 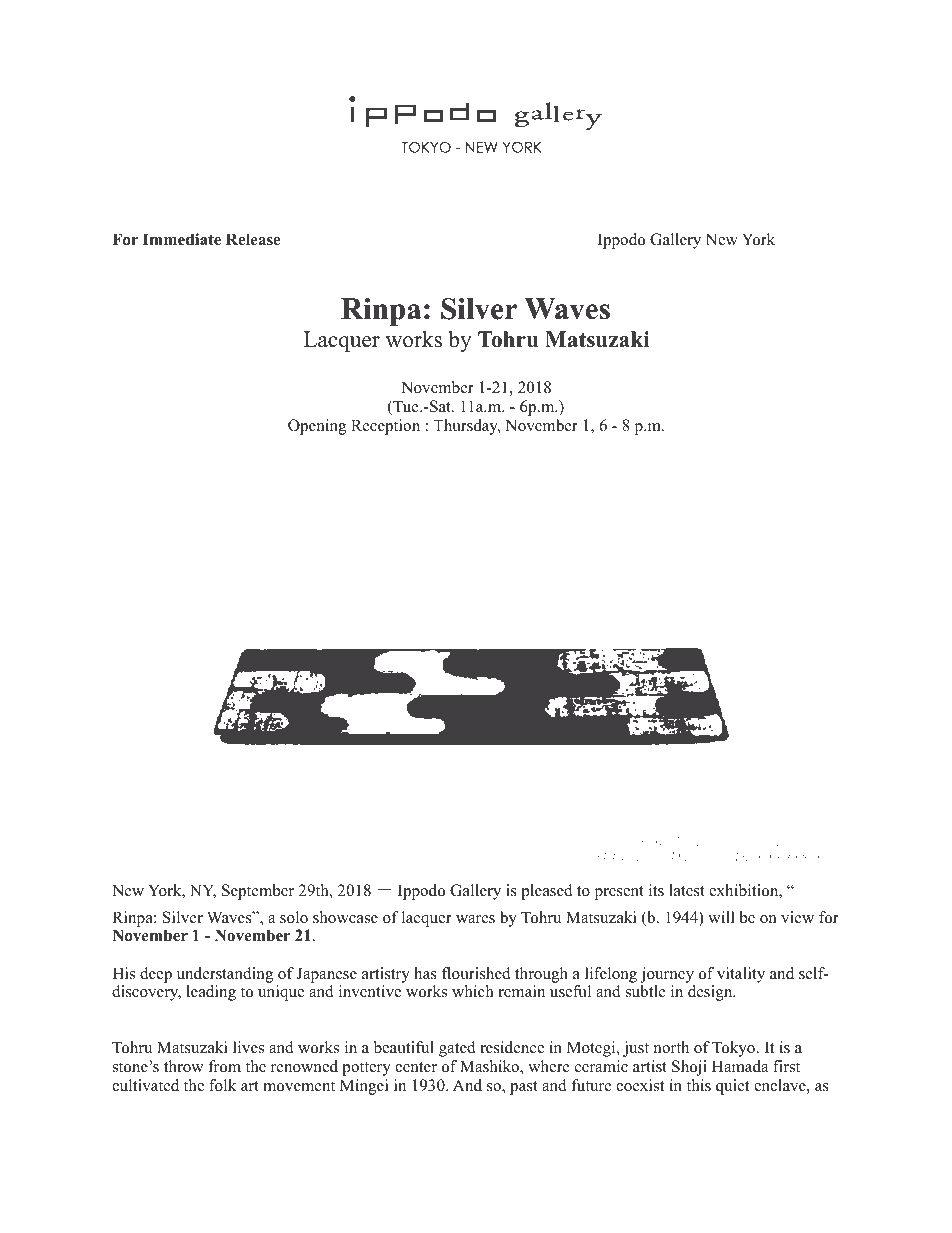 I want to click on tray, so click(x=831, y=843).
